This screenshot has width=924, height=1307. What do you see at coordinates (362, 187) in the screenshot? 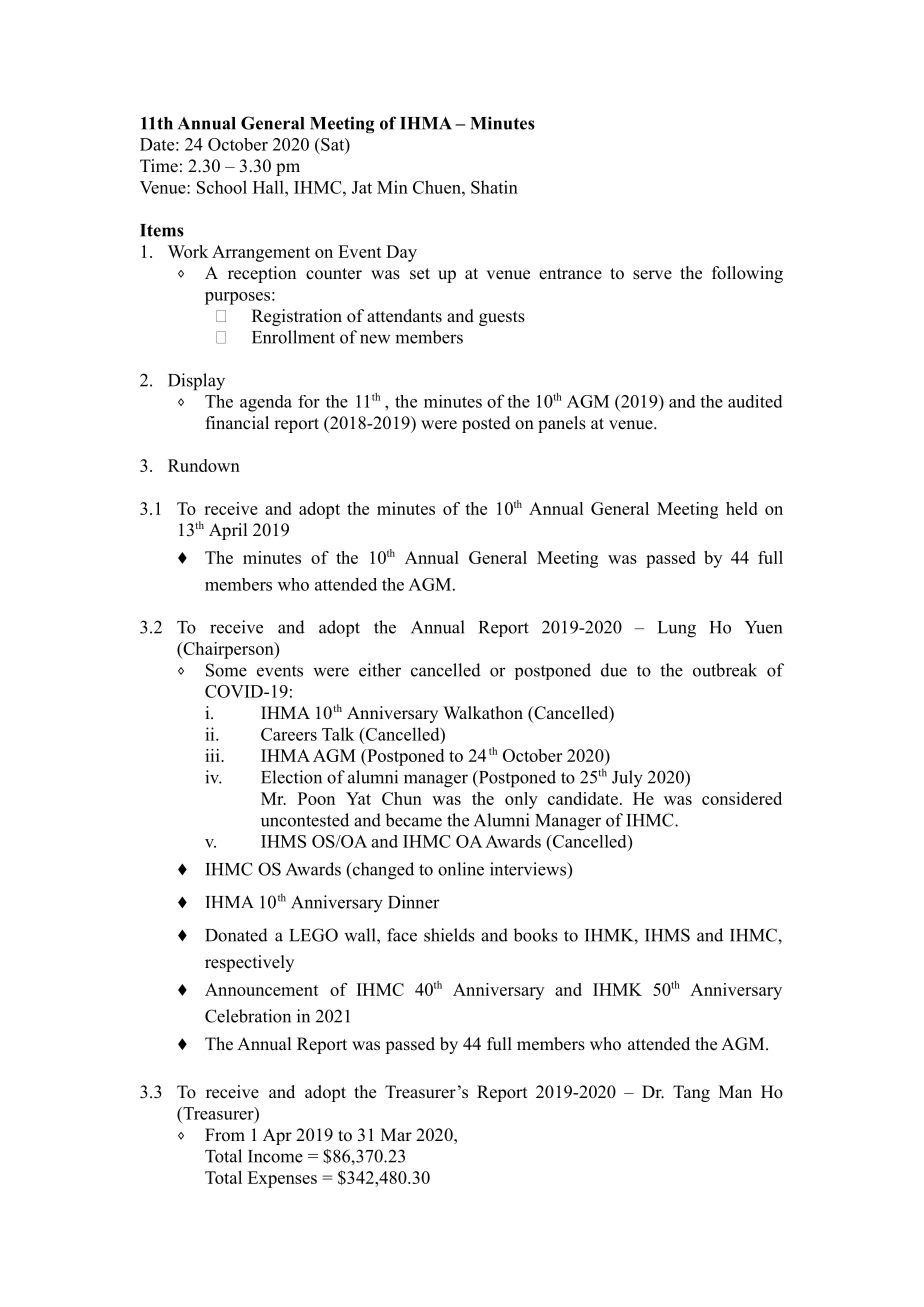
I see `Jat` at bounding box center [362, 187].
